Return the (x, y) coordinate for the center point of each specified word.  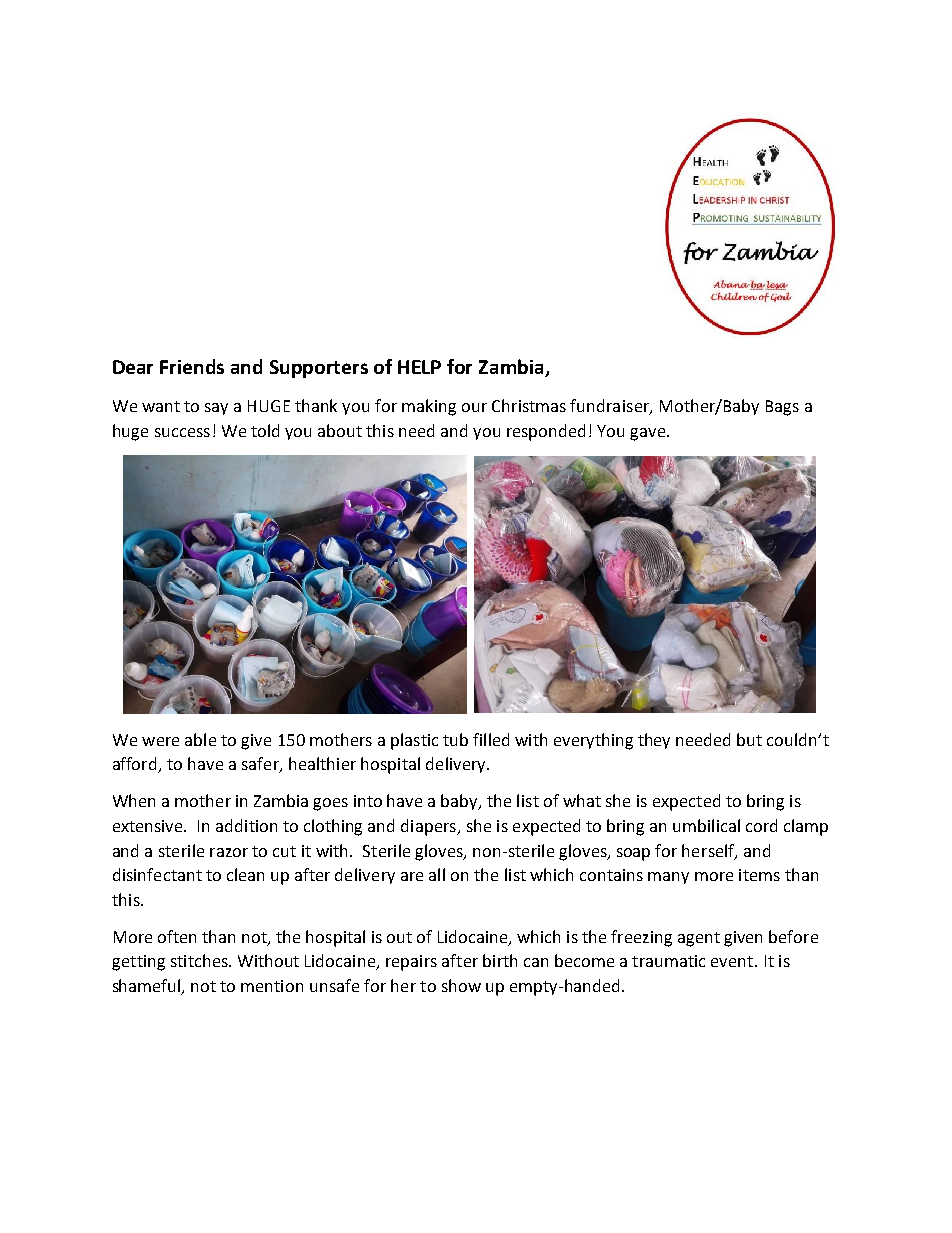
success (182, 432)
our (474, 407)
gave (649, 434)
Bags (782, 408)
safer (261, 765)
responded (546, 432)
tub (455, 739)
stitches (200, 960)
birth (500, 960)
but (749, 739)
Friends (192, 366)
